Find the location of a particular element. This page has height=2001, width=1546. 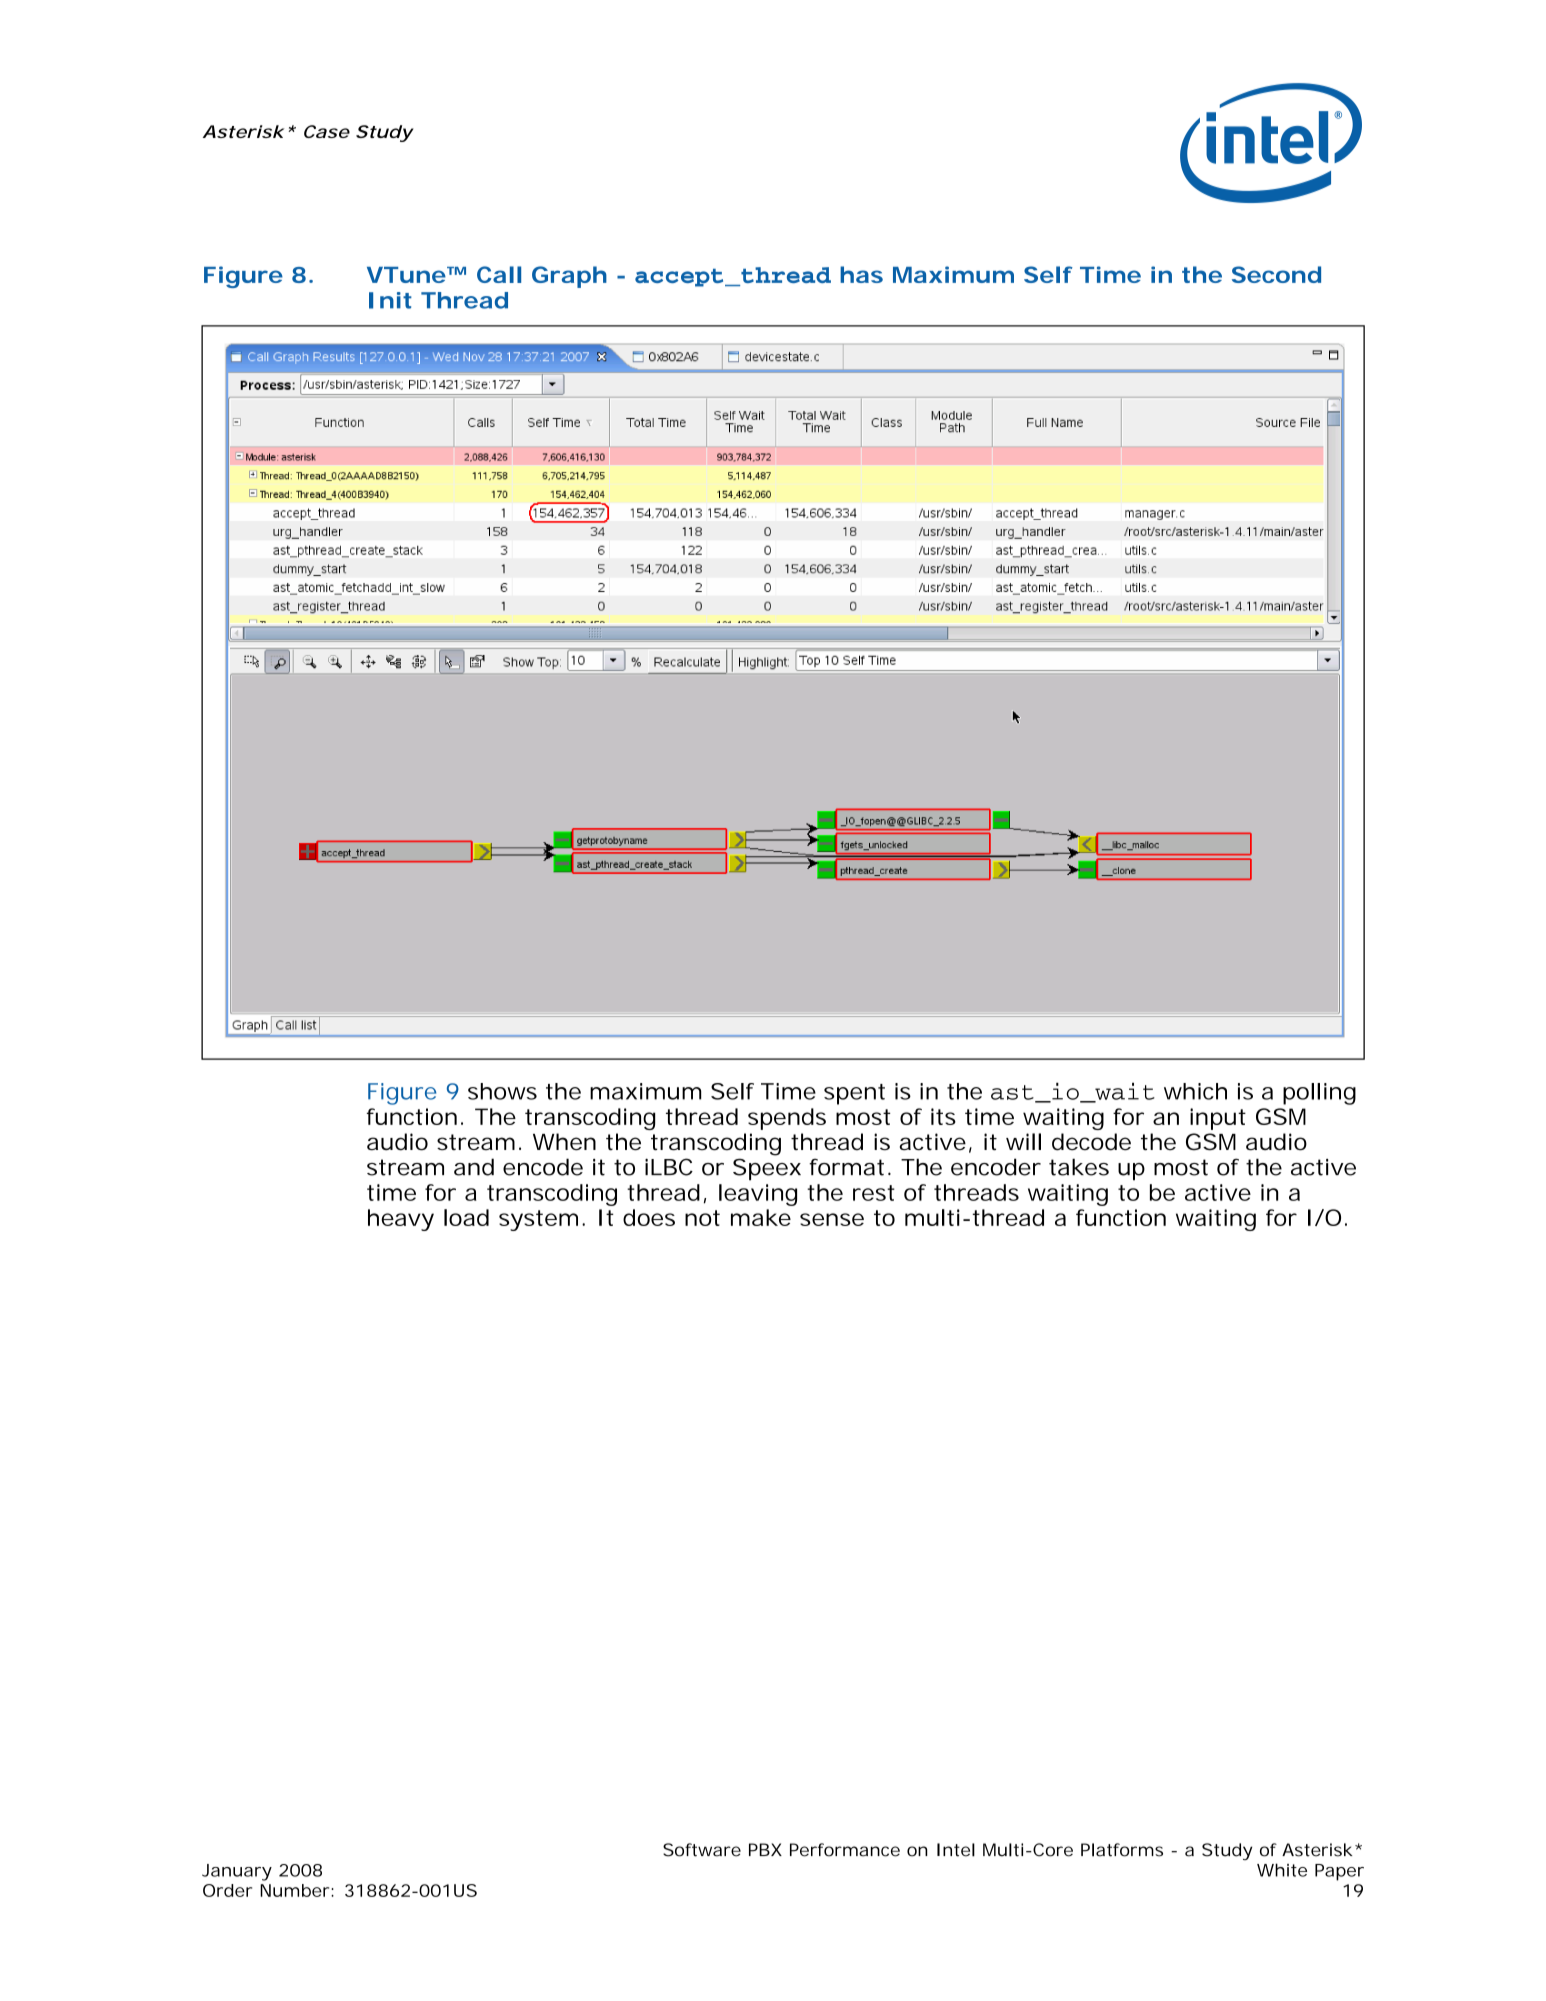

takes is located at coordinates (1079, 1167).
